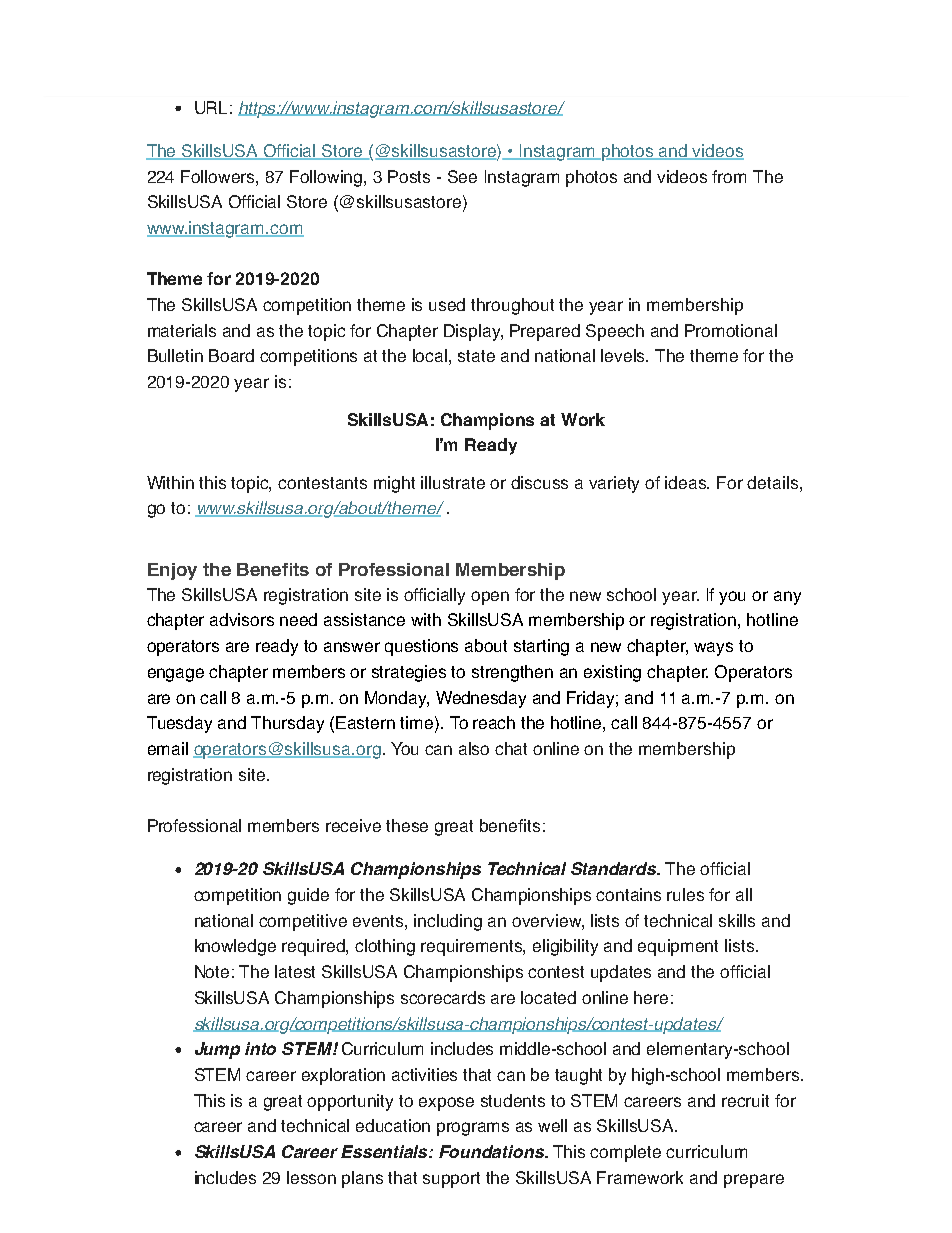 Image resolution: width=952 pixels, height=1233 pixels. Describe the element at coordinates (729, 176) in the screenshot. I see `from` at that location.
